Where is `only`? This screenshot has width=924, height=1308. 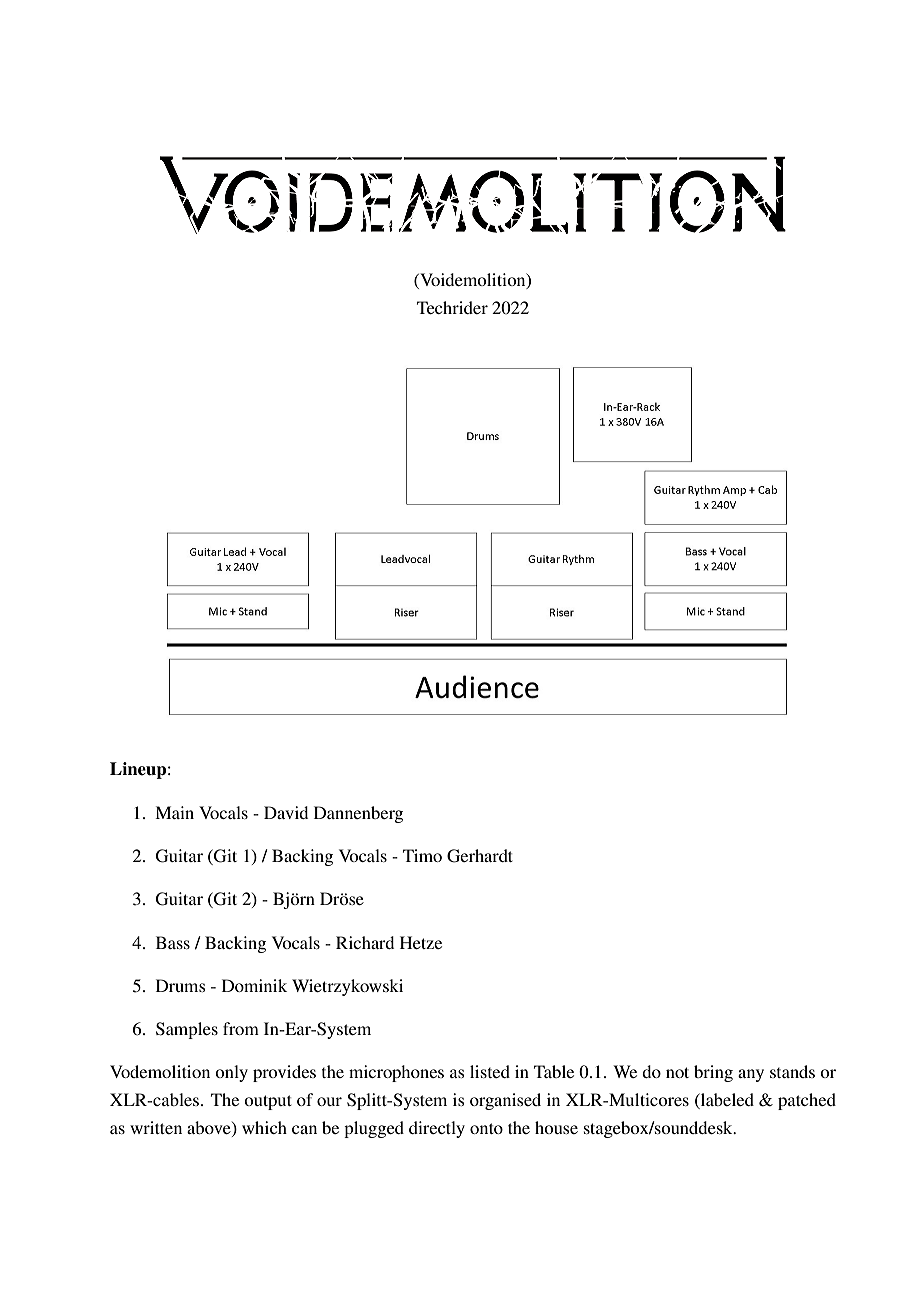
only is located at coordinates (231, 1073).
